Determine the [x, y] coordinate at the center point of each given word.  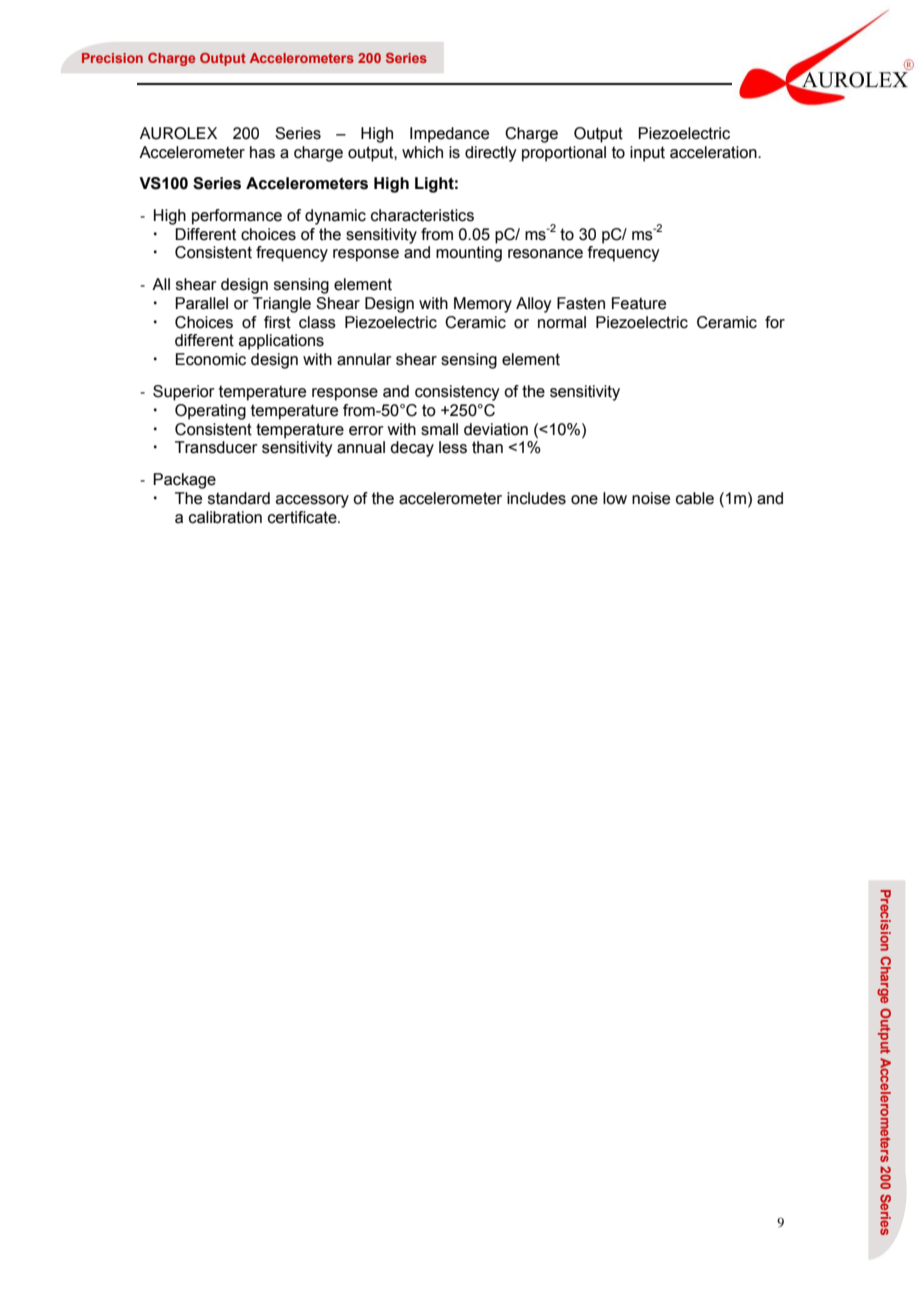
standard [239, 498]
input [647, 154]
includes [536, 498]
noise [651, 498]
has [262, 152]
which [422, 152]
